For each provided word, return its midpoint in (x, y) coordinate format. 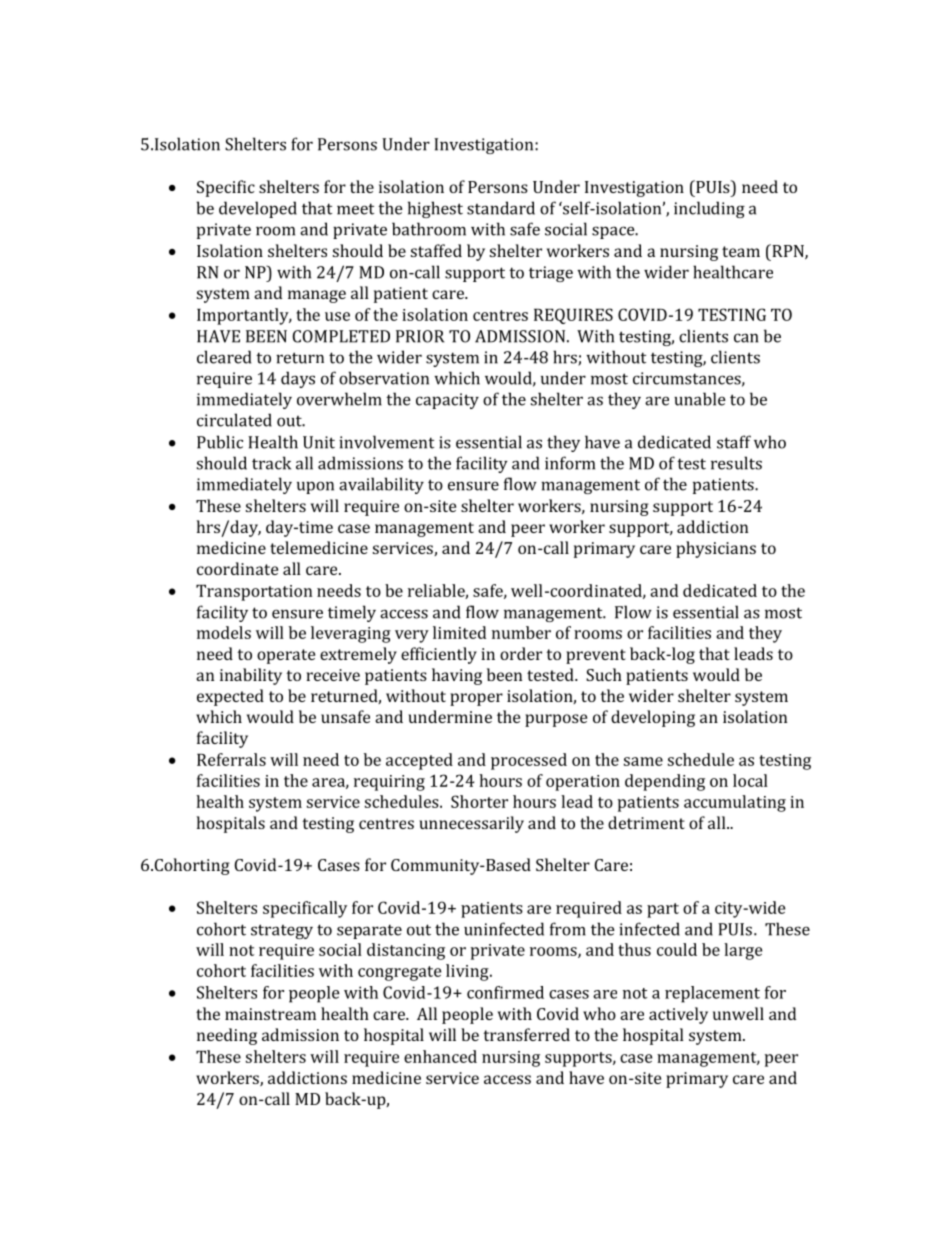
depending (665, 782)
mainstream (270, 1014)
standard (501, 208)
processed (529, 761)
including (709, 209)
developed (258, 209)
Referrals (231, 759)
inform (570, 463)
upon (315, 487)
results (736, 463)
